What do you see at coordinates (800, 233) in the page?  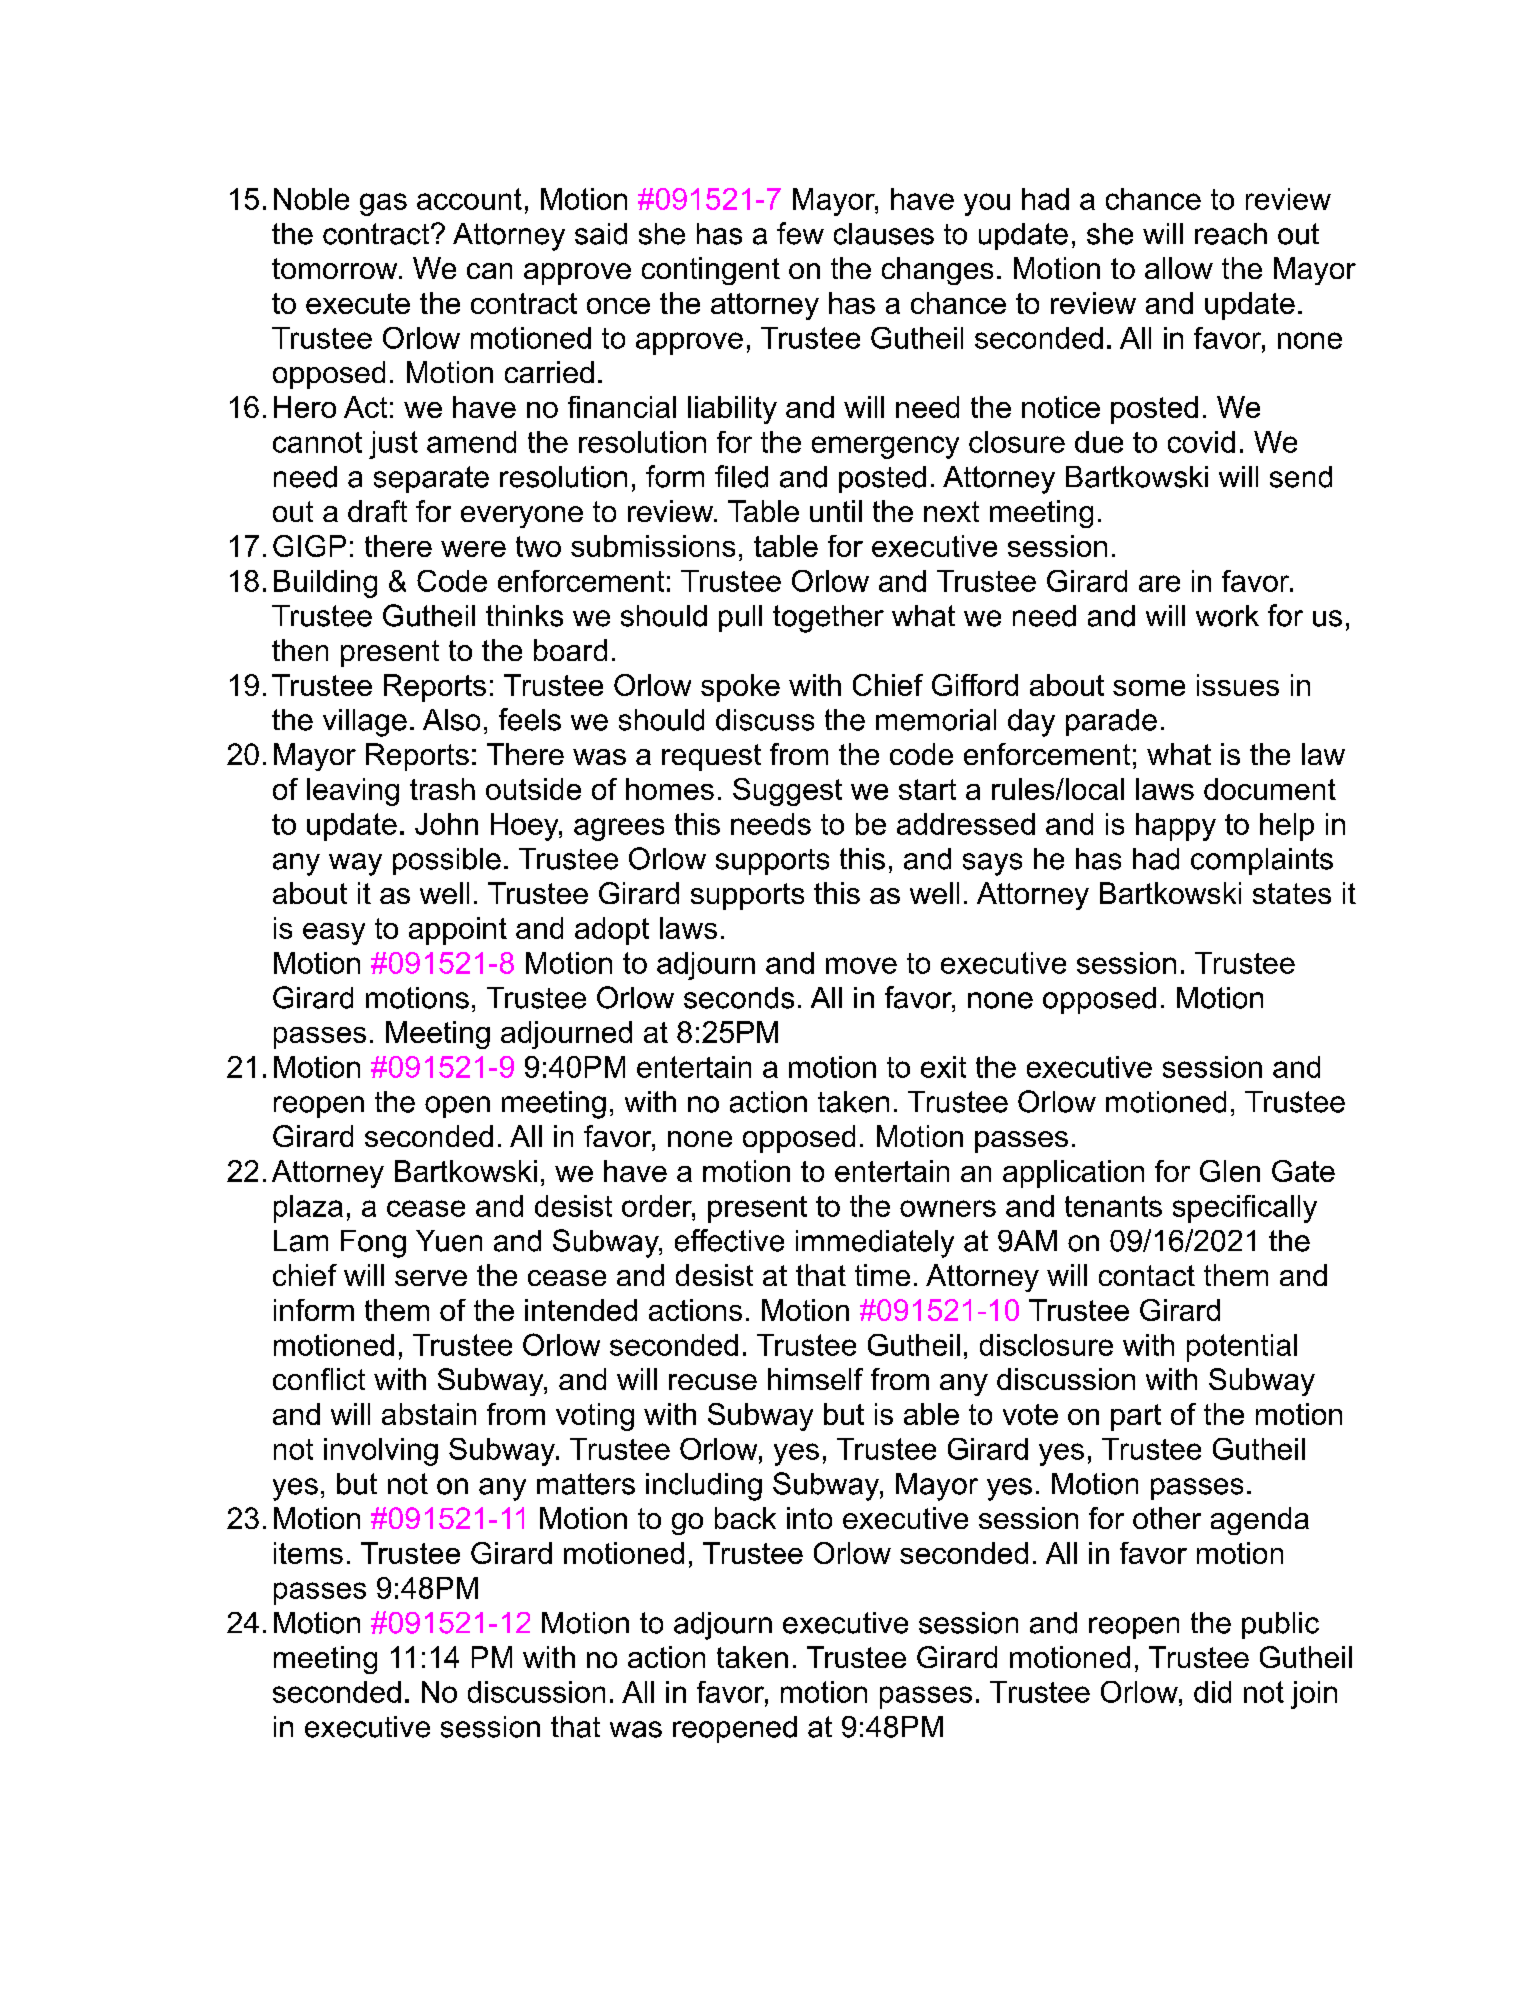 I see `few` at bounding box center [800, 233].
